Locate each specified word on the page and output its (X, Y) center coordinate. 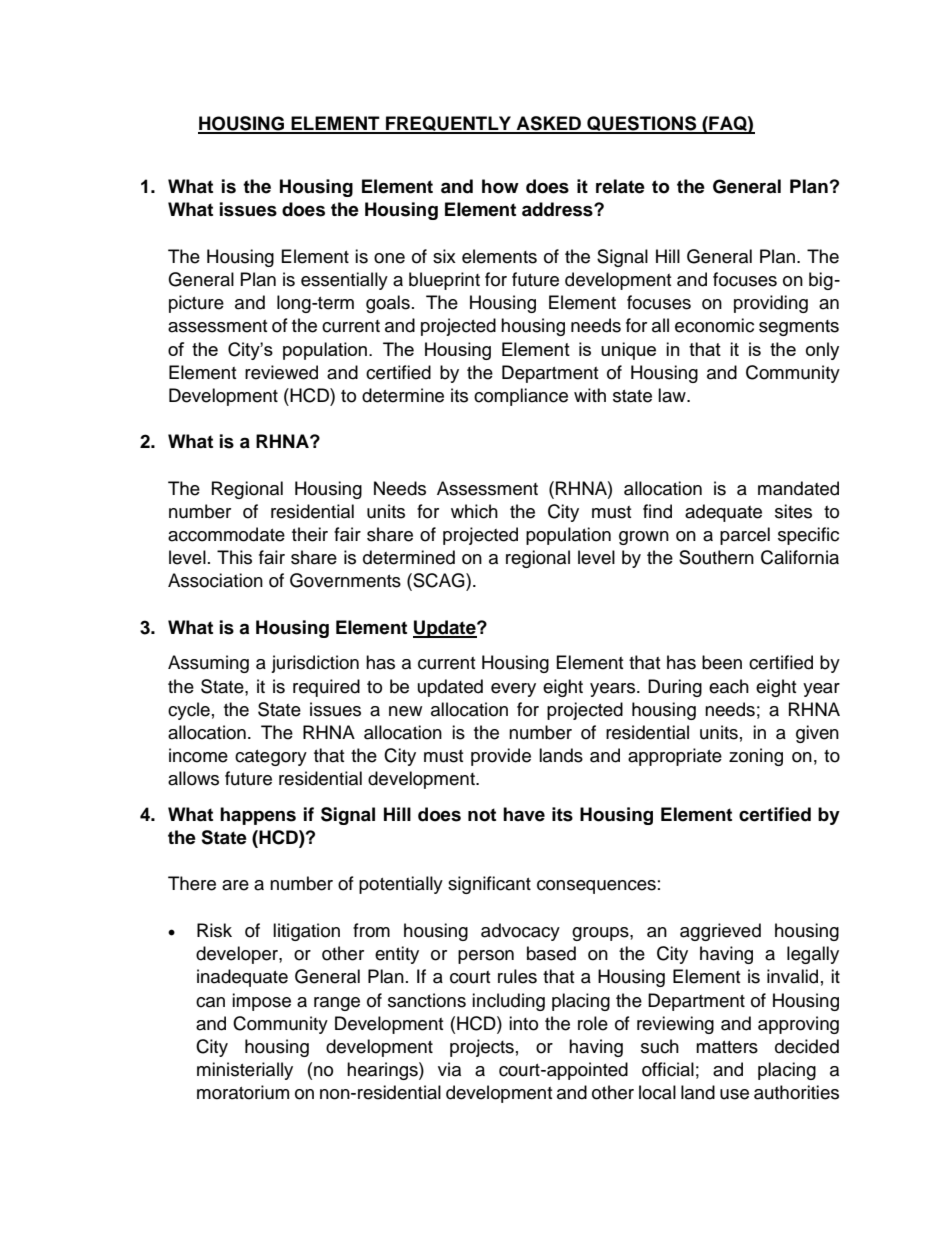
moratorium (243, 1092)
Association (215, 580)
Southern (716, 557)
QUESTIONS (642, 124)
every (513, 690)
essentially (344, 281)
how (500, 186)
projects (482, 1048)
